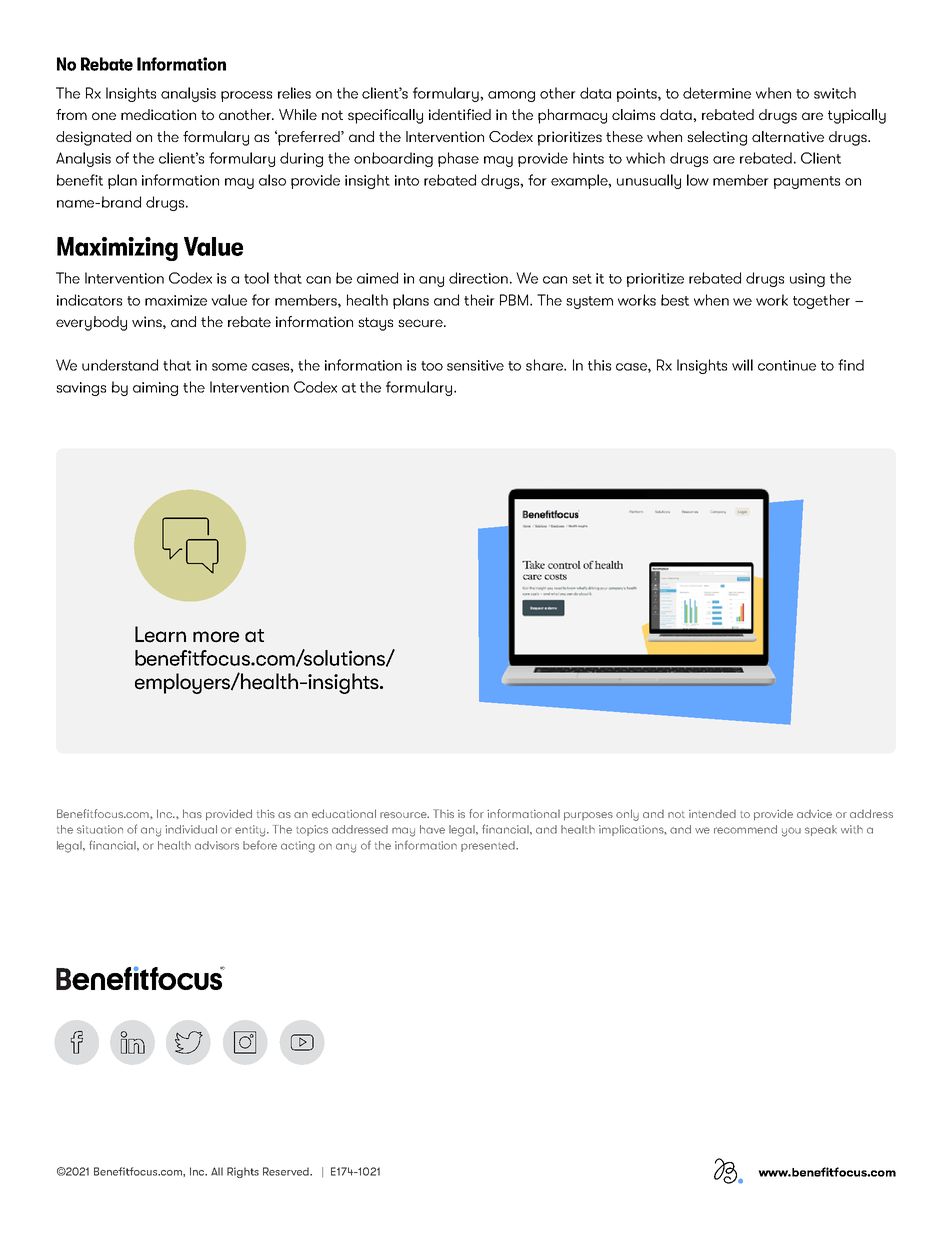 The height and width of the image is (1233, 952). Describe the element at coordinates (460, 114) in the image. I see `identified` at that location.
